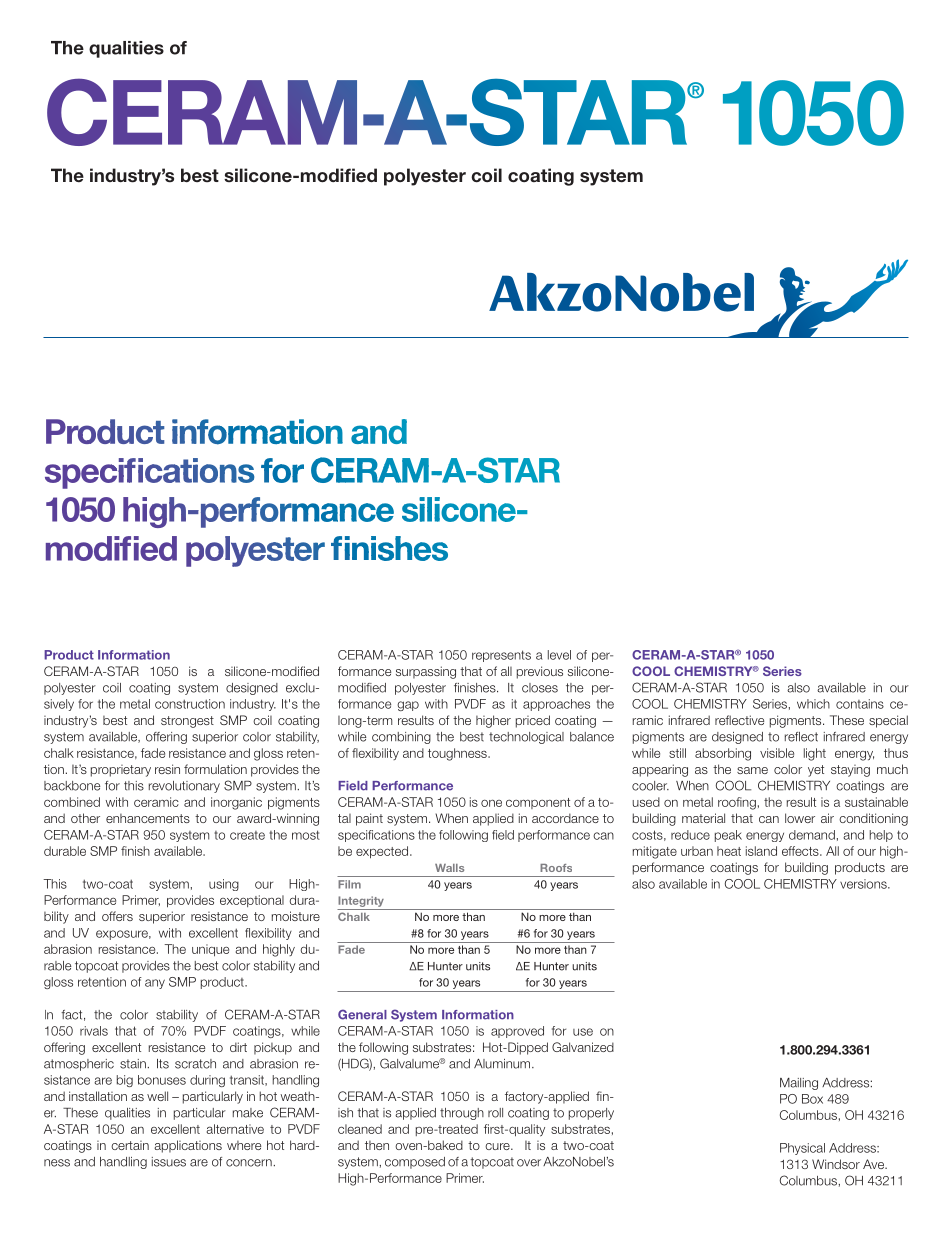 The image size is (952, 1233). What do you see at coordinates (117, 916) in the screenshot?
I see `offers` at bounding box center [117, 916].
